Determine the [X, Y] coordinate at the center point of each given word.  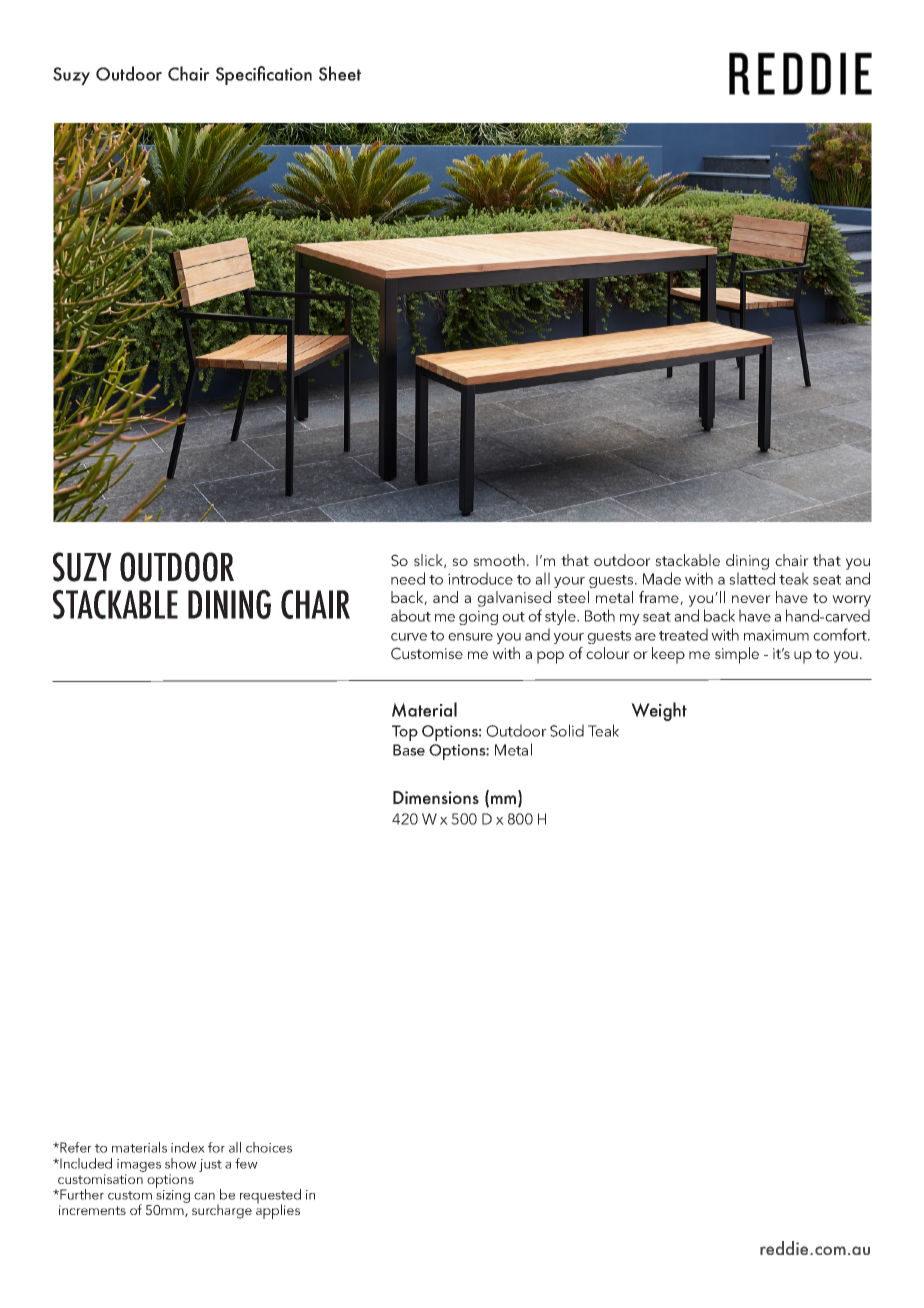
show [181, 1163]
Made [662, 578]
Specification [264, 75]
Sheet [340, 73]
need [408, 578]
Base [409, 750]
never [751, 599]
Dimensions [436, 797]
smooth [499, 560]
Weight [659, 711]
